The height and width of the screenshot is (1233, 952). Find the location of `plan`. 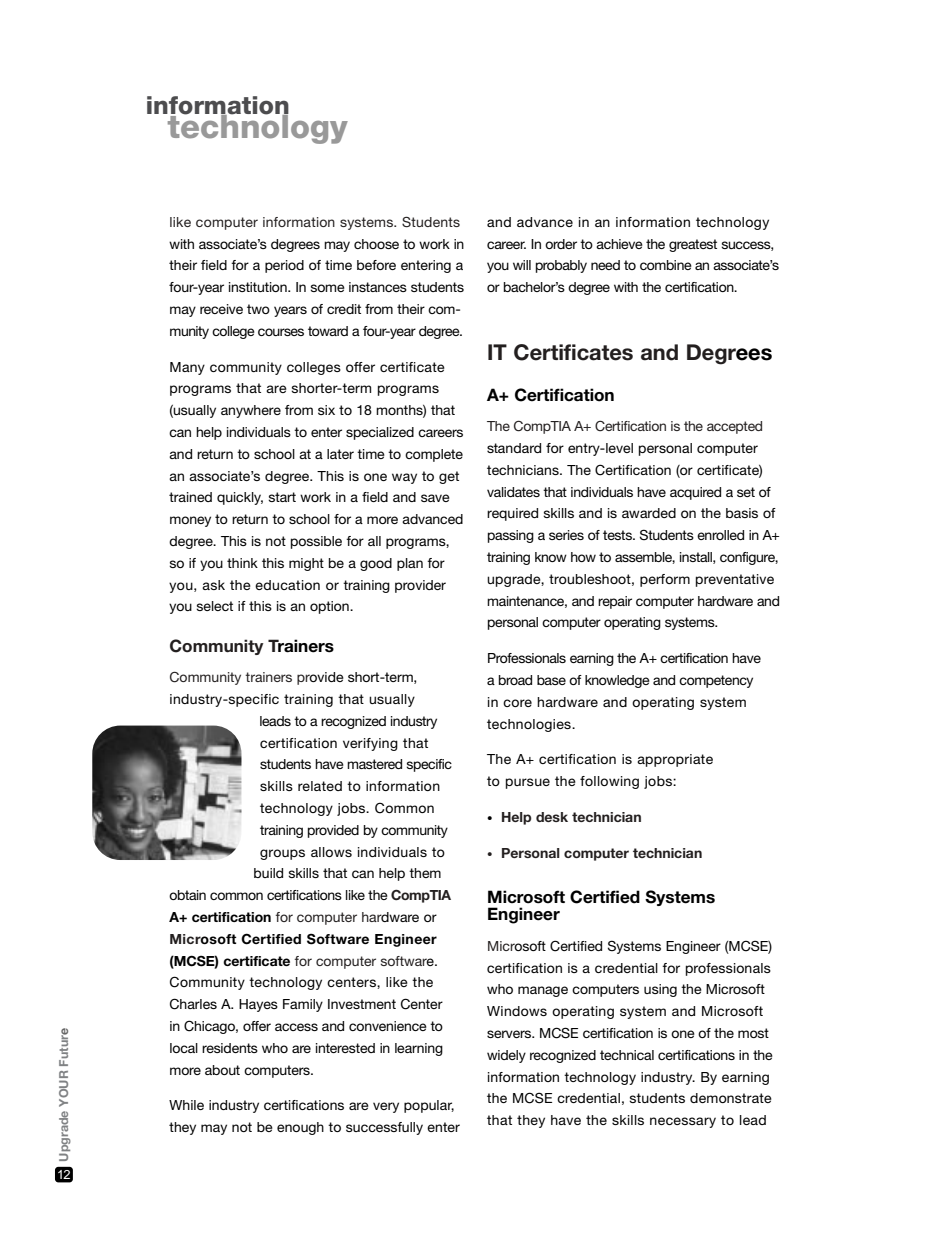

plan is located at coordinates (410, 564).
